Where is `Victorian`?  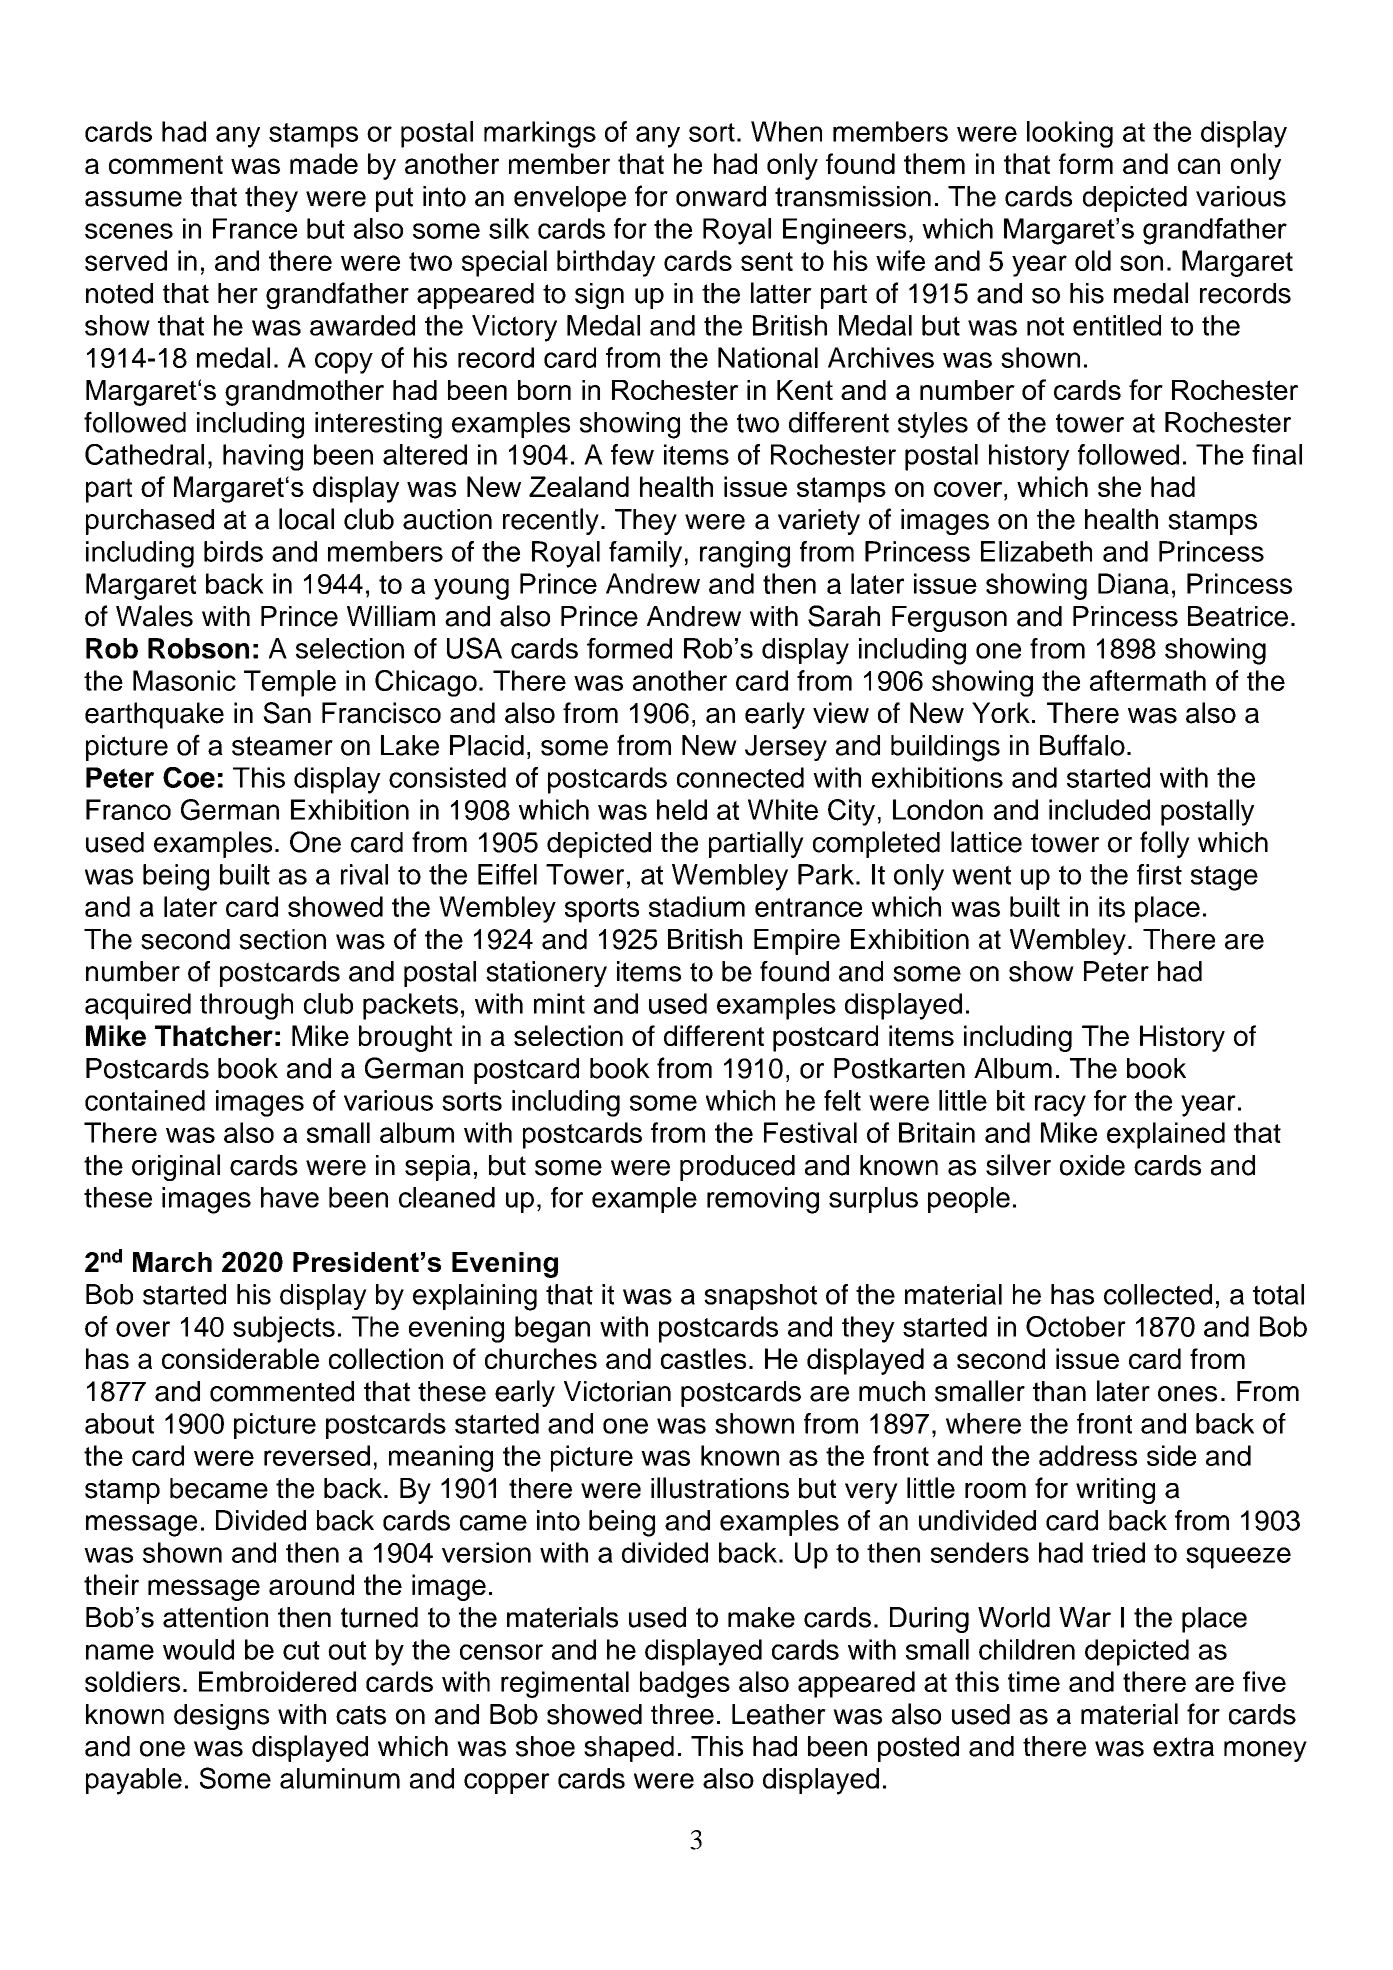
Victorian is located at coordinates (617, 1391).
